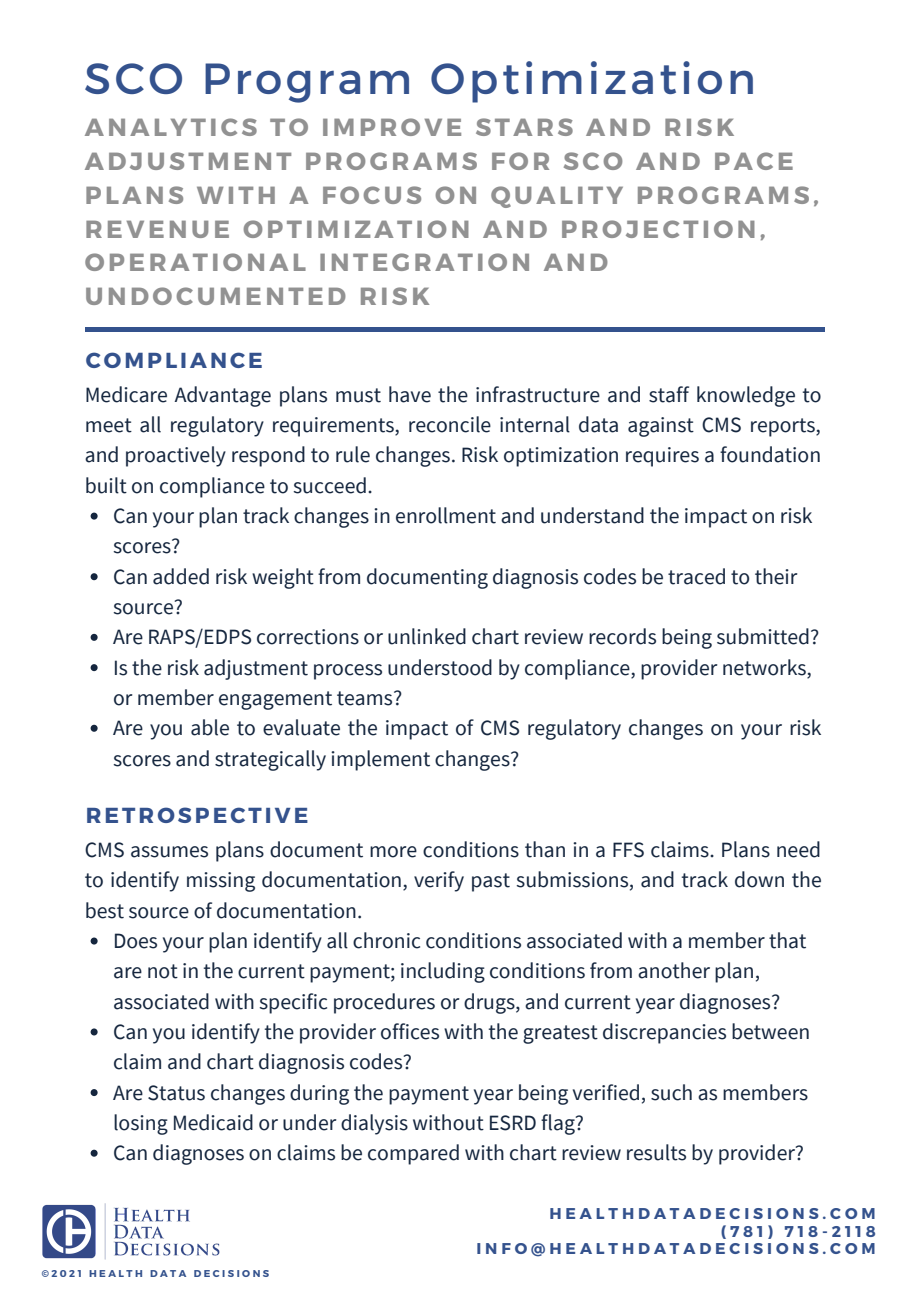  What do you see at coordinates (176, 456) in the screenshot?
I see `proactively` at bounding box center [176, 456].
